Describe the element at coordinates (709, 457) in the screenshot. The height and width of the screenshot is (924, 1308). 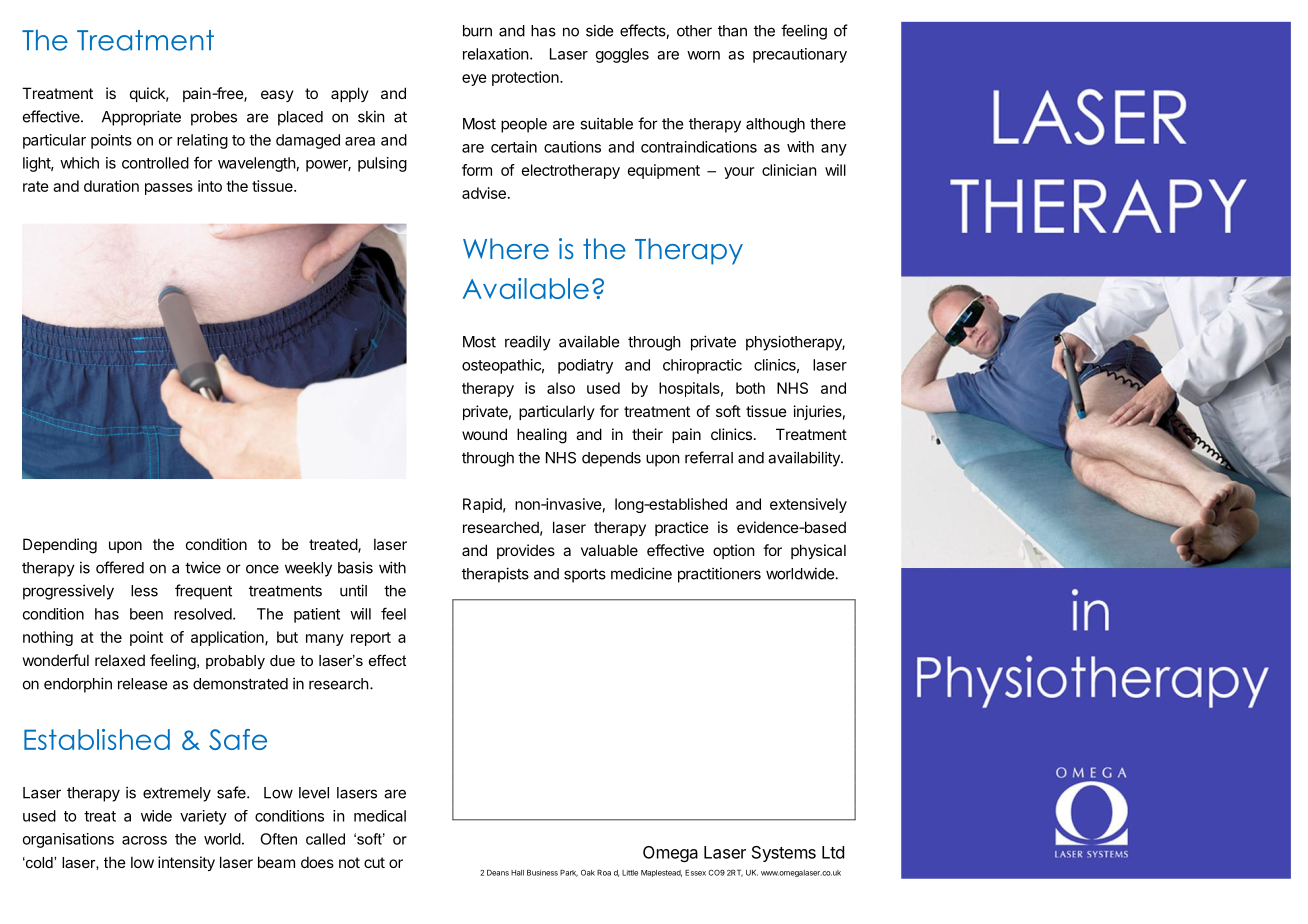
I see `referral` at that location.
